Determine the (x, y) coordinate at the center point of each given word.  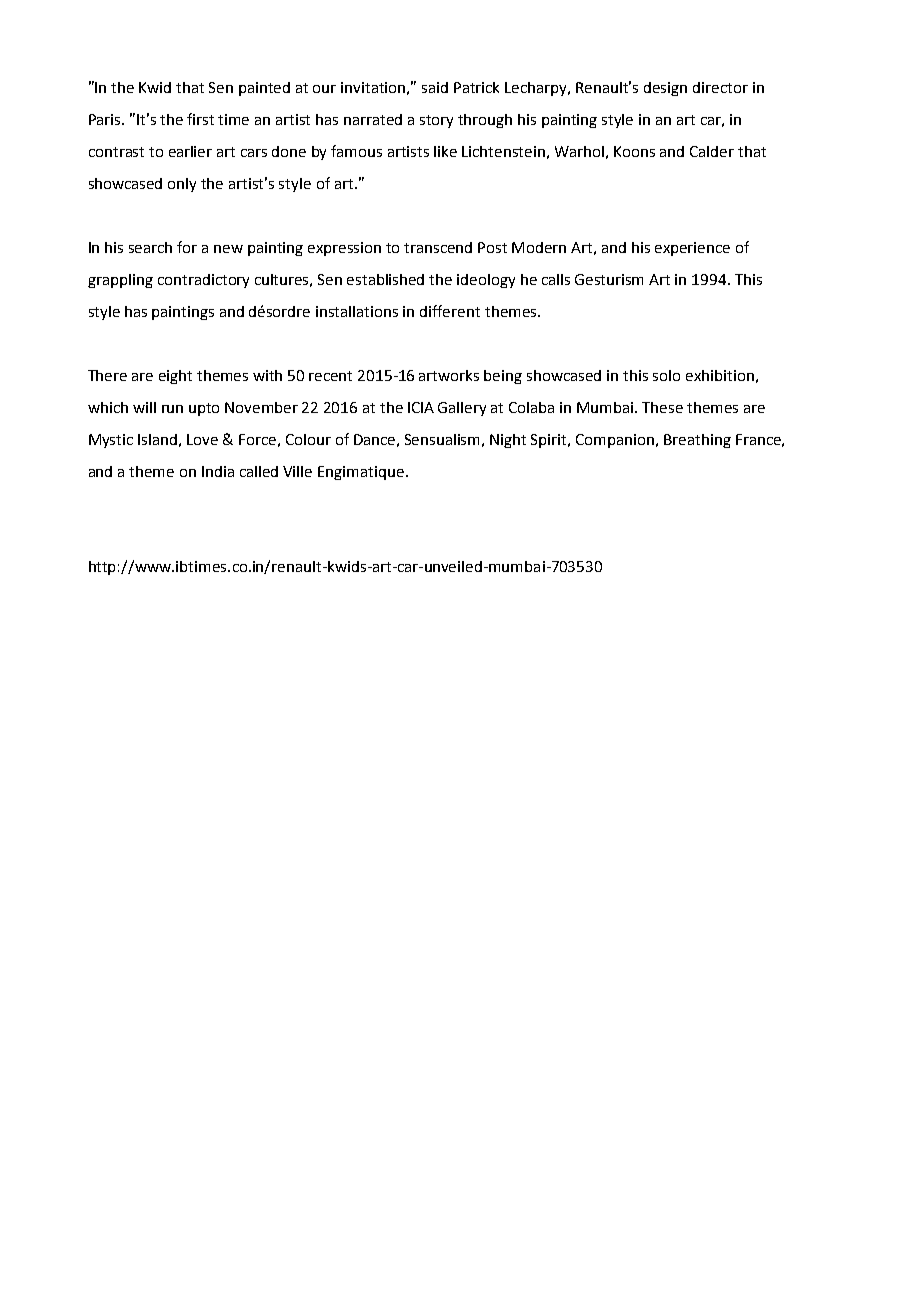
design (665, 89)
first (200, 119)
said (435, 87)
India (218, 471)
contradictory (203, 281)
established (385, 279)
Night (508, 441)
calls (556, 279)
